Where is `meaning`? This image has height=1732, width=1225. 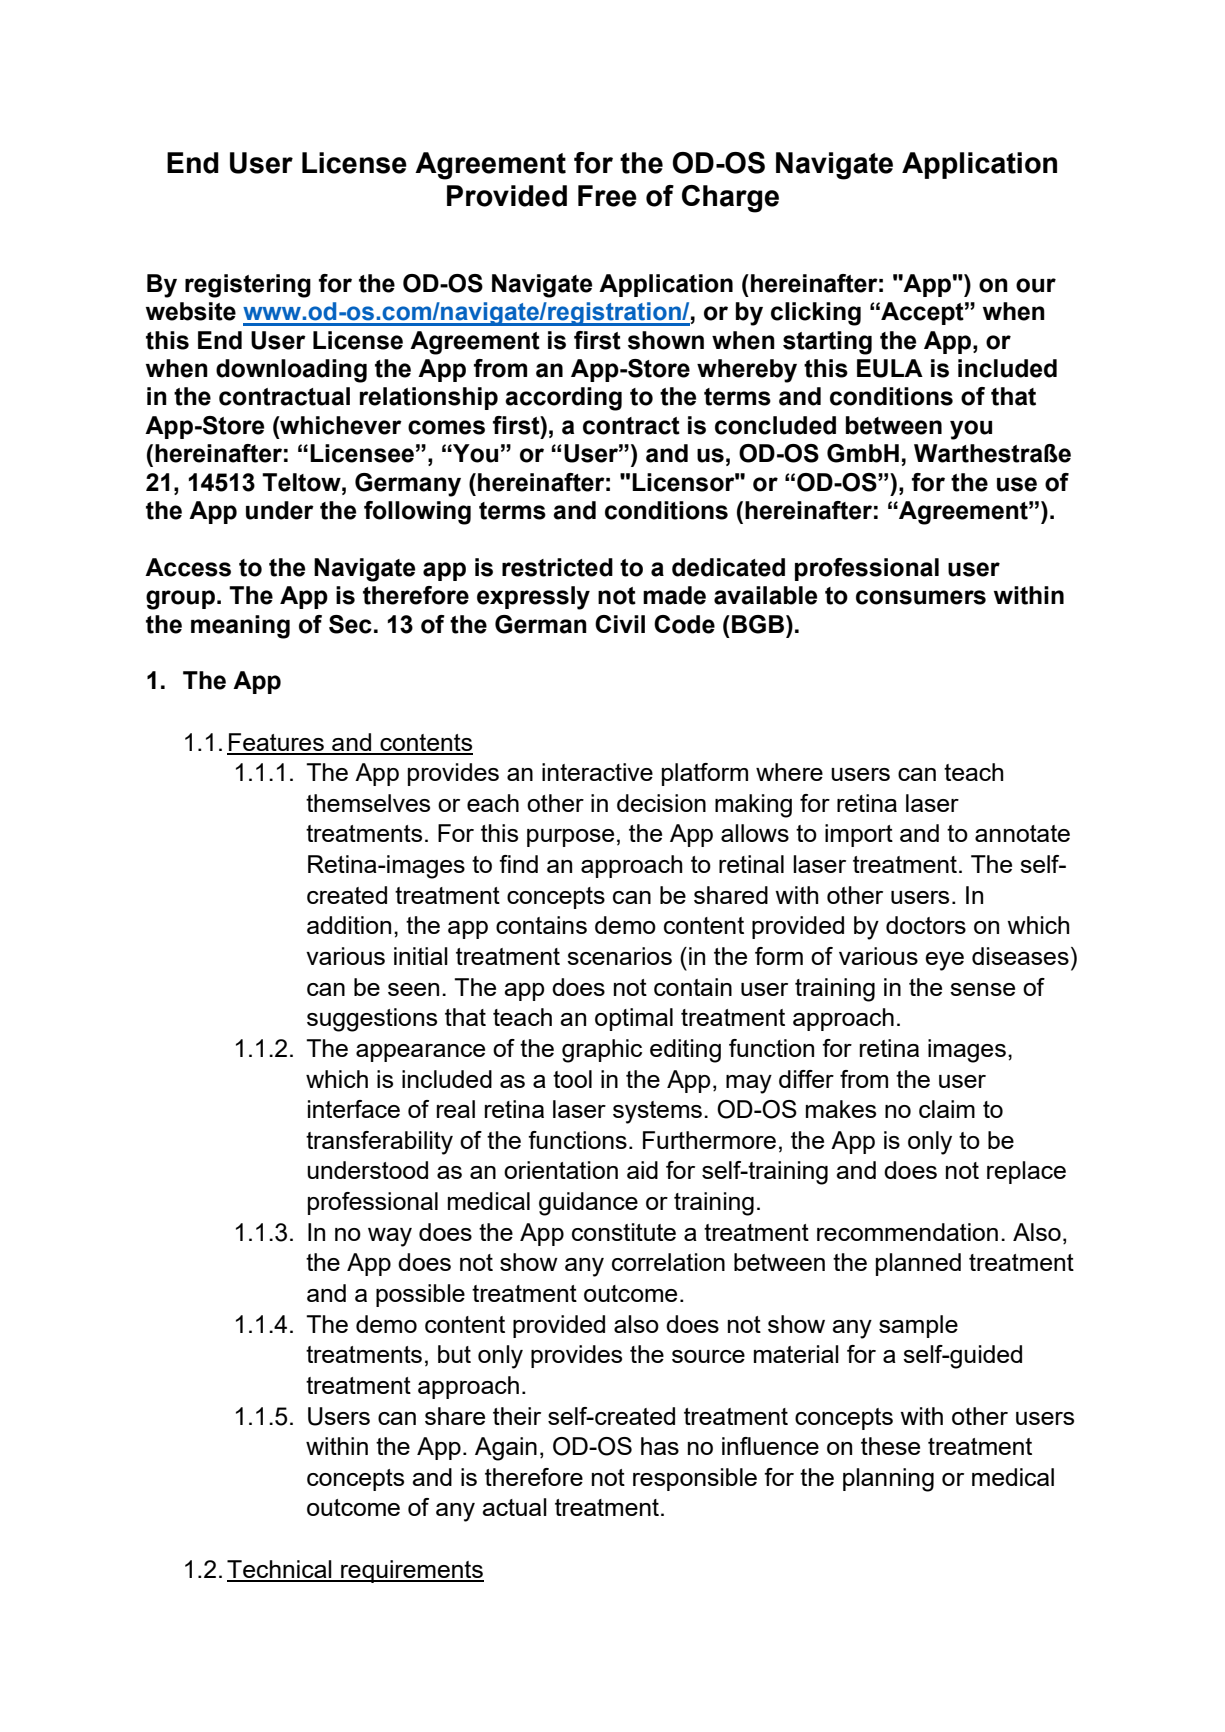 meaning is located at coordinates (240, 627).
